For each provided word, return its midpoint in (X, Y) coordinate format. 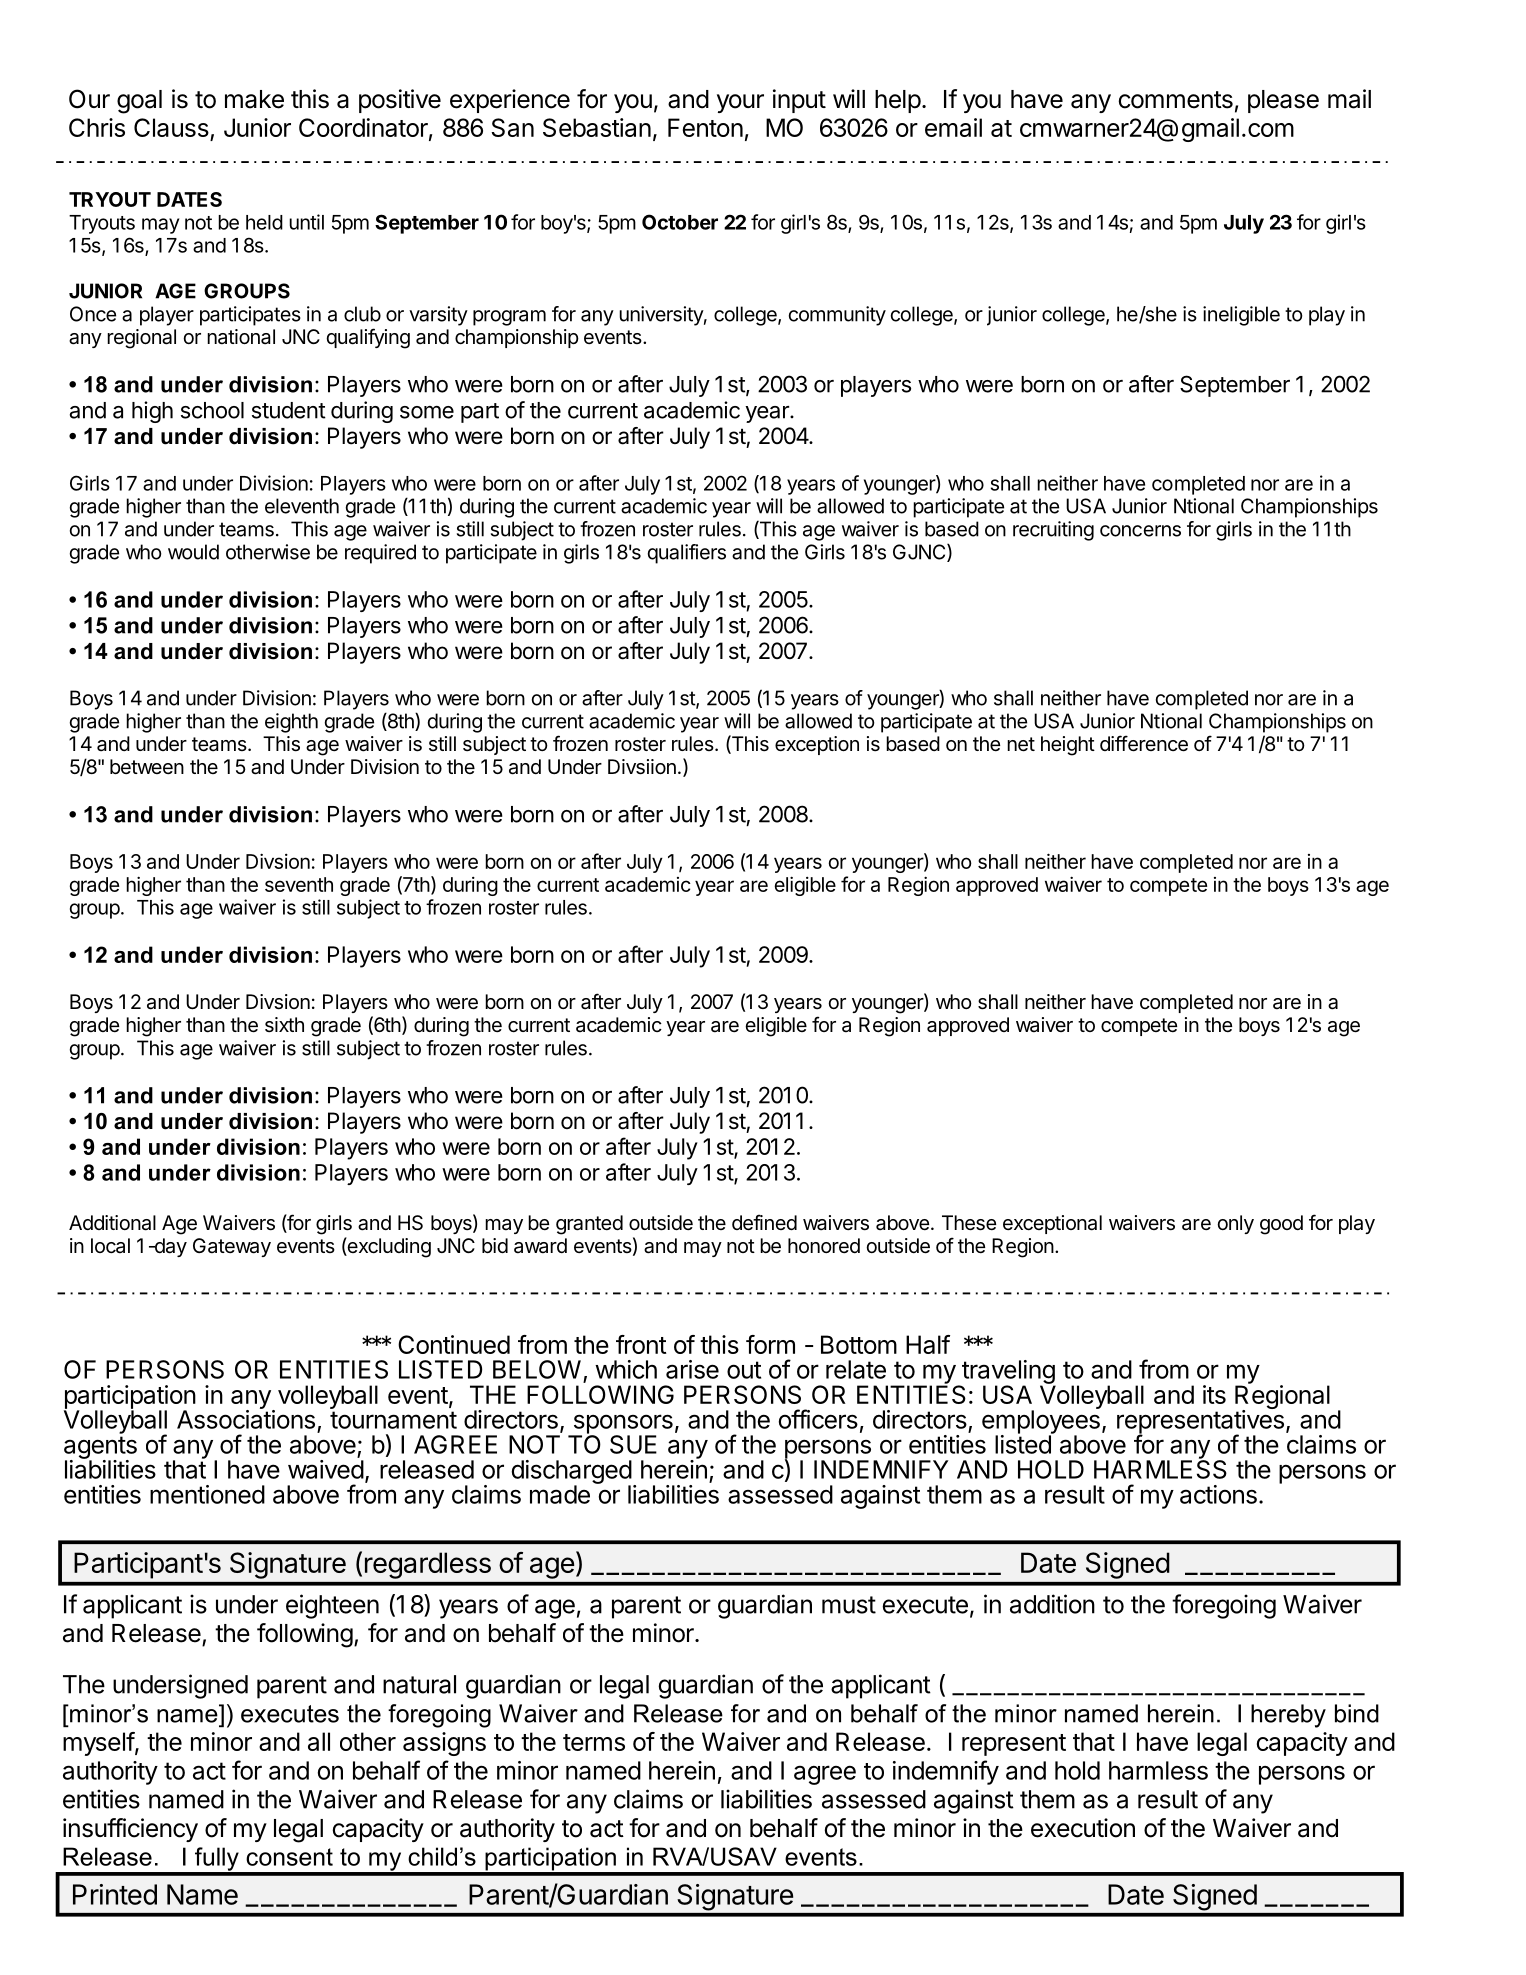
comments (1176, 100)
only (1235, 1224)
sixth (284, 1025)
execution (1083, 1828)
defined (764, 1222)
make (254, 99)
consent (289, 1857)
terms (594, 1742)
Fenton (705, 127)
